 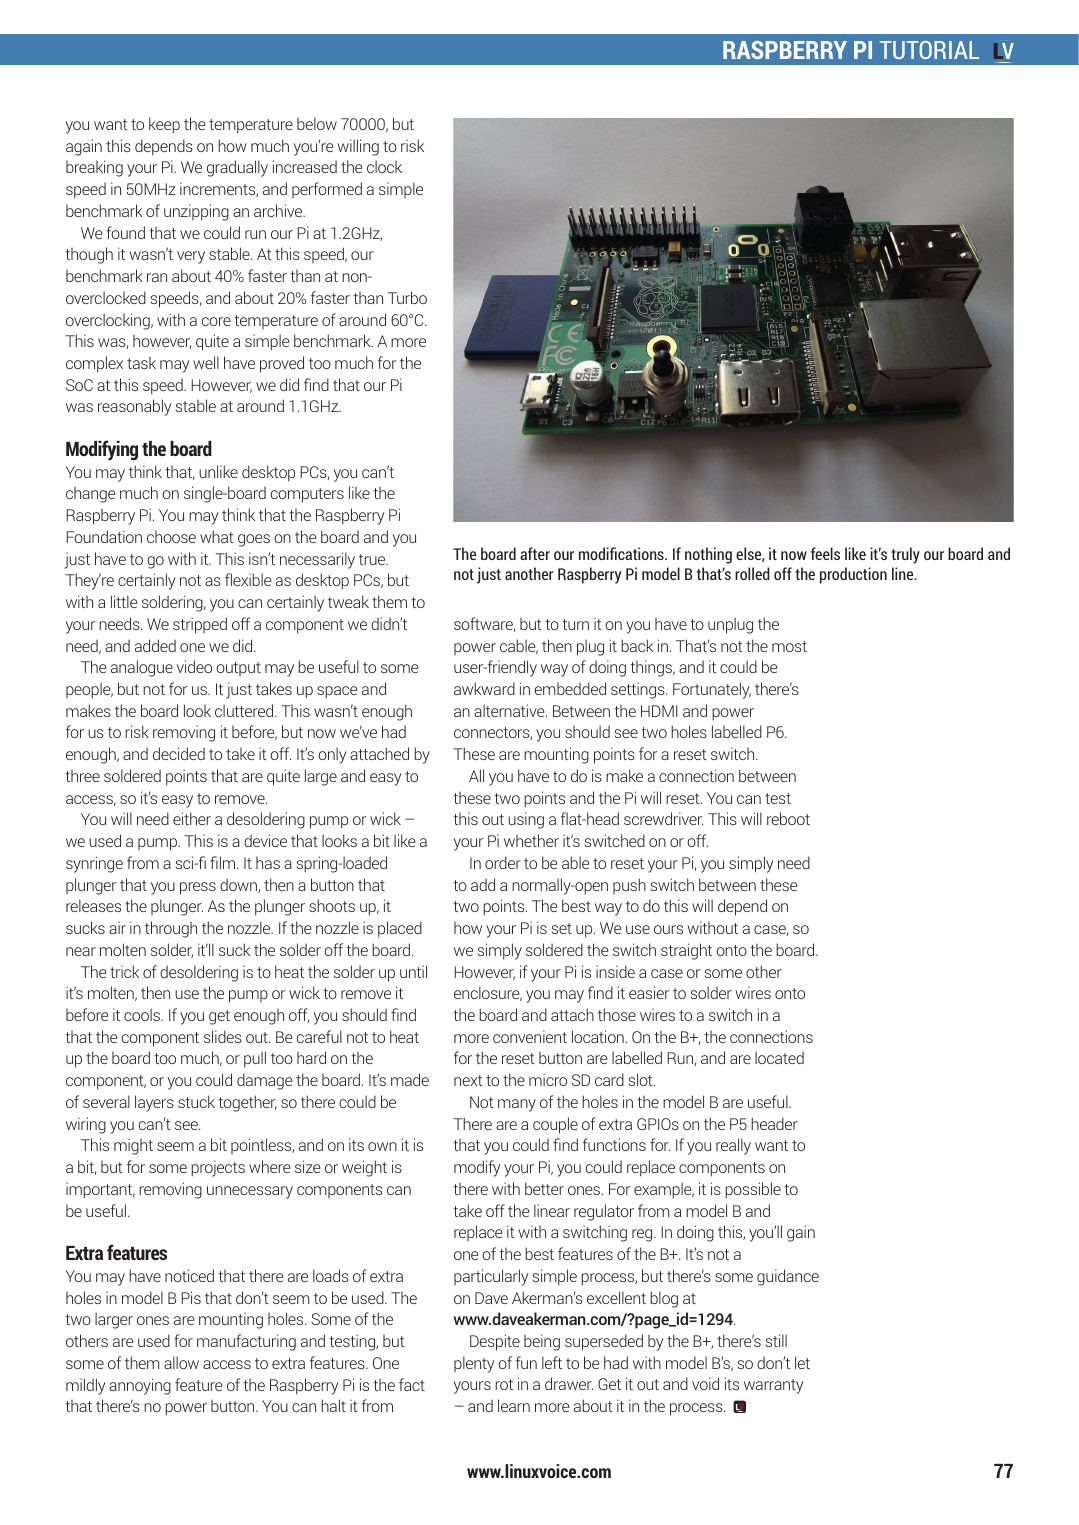 I want to click on most, so click(x=789, y=646).
